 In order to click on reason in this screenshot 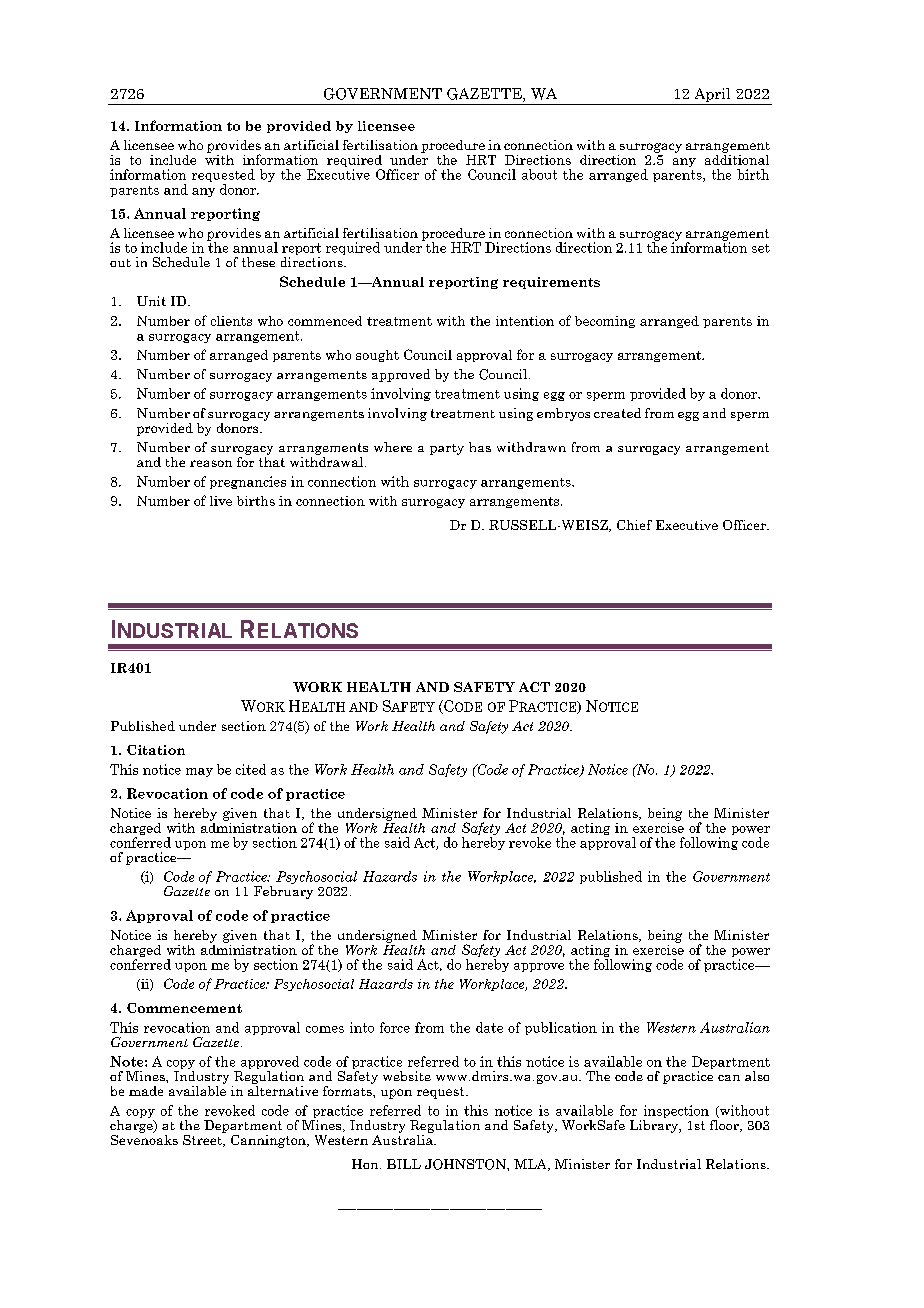, I will do `click(211, 463)`.
